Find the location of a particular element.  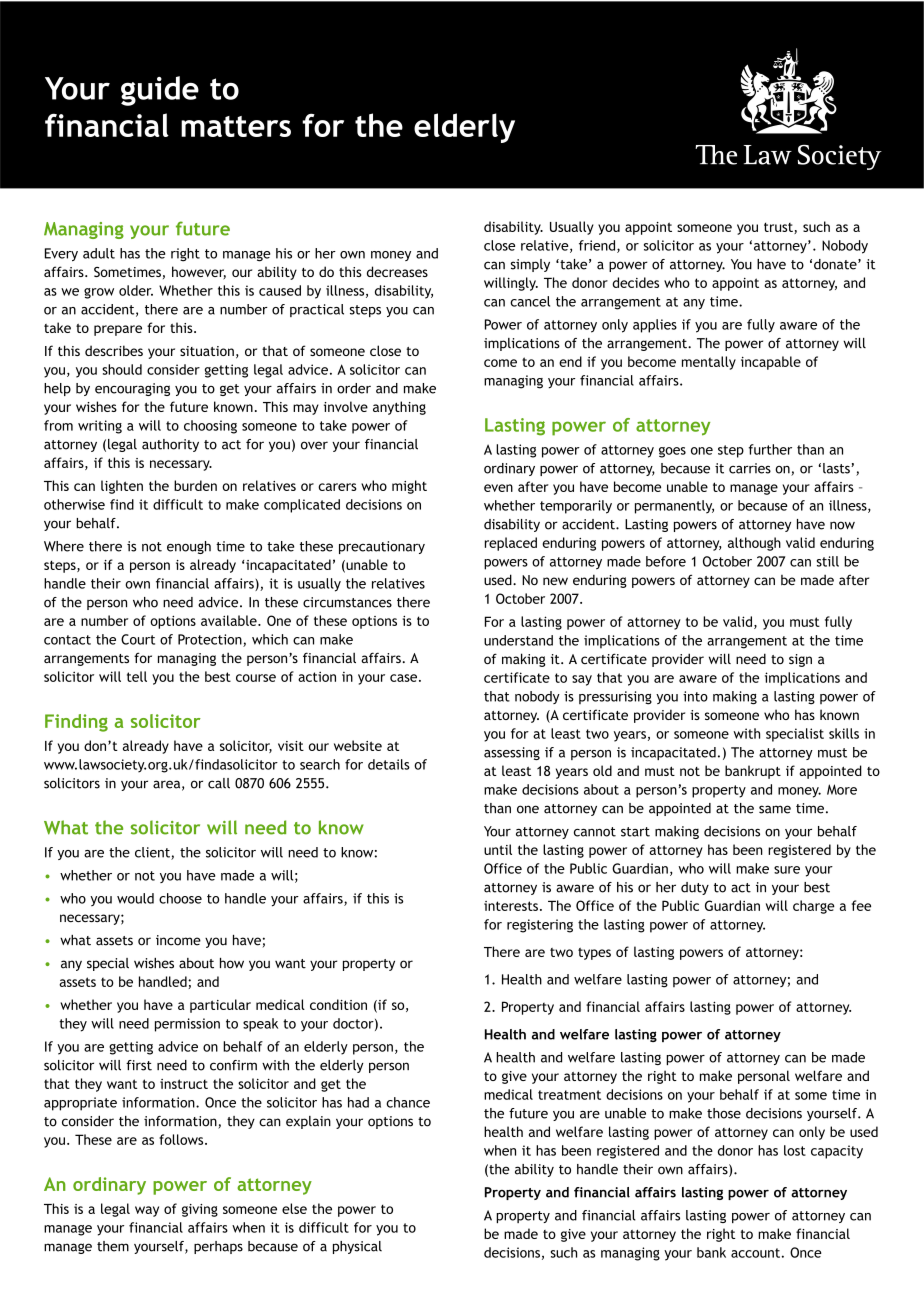

prepare is located at coordinates (118, 330).
